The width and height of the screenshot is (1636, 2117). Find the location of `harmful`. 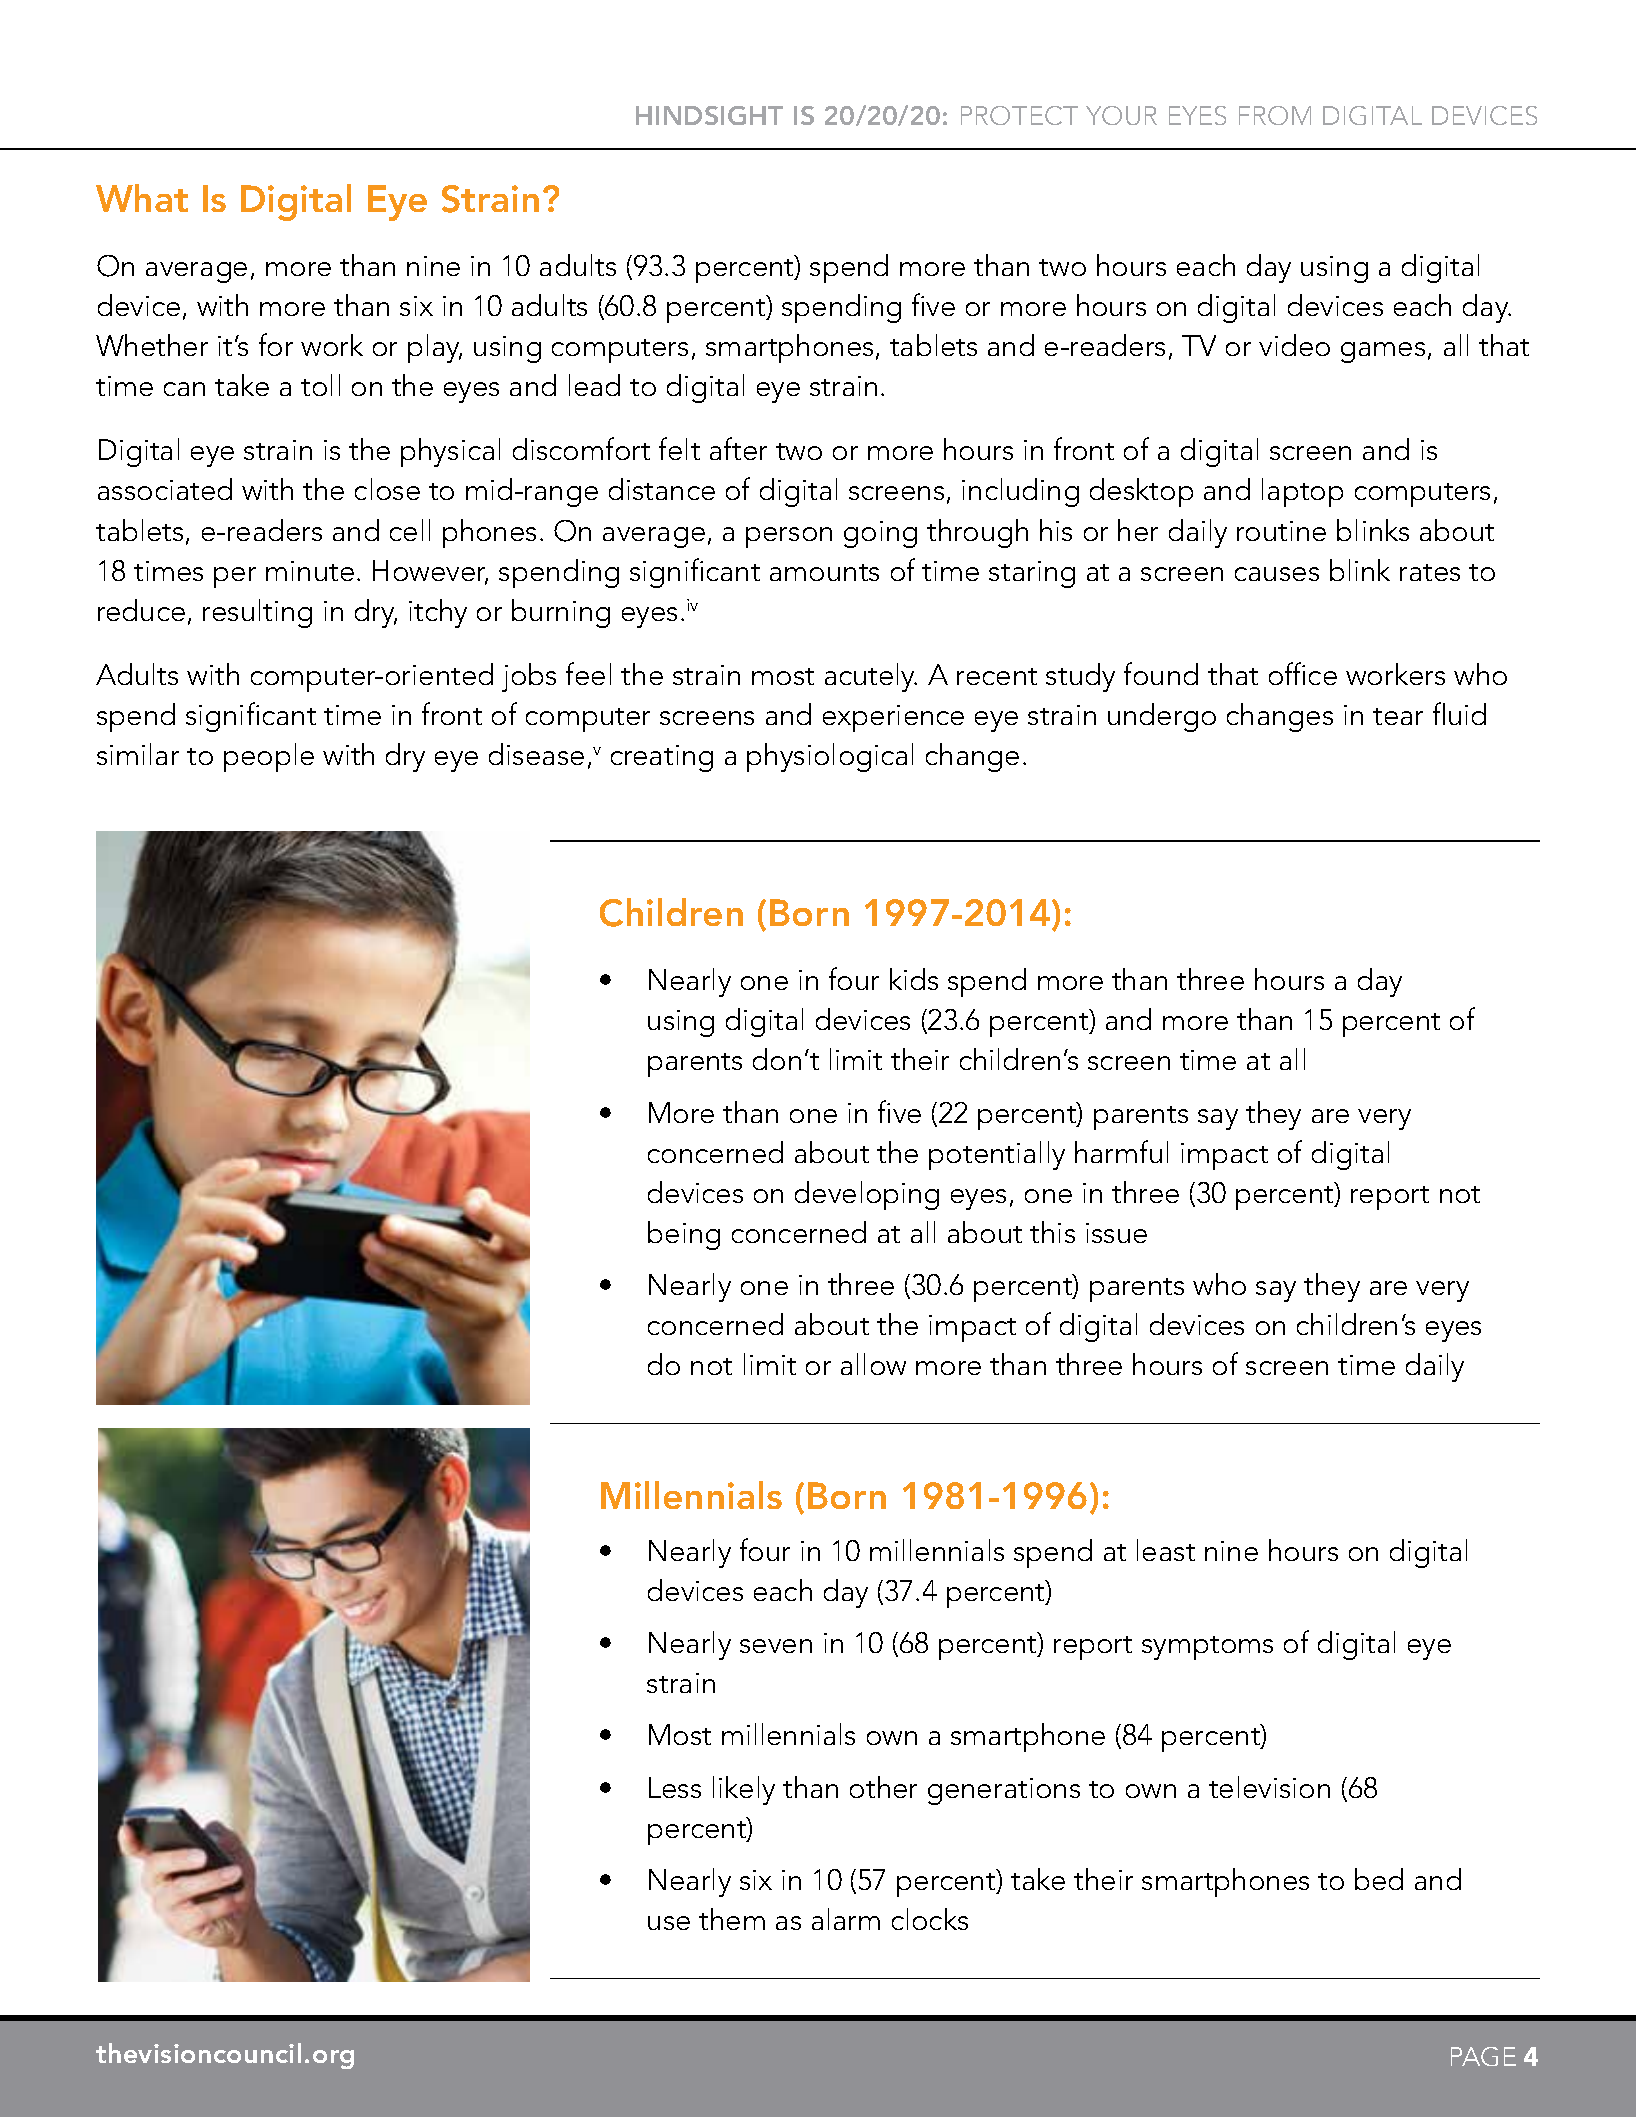

harmful is located at coordinates (1121, 1151).
